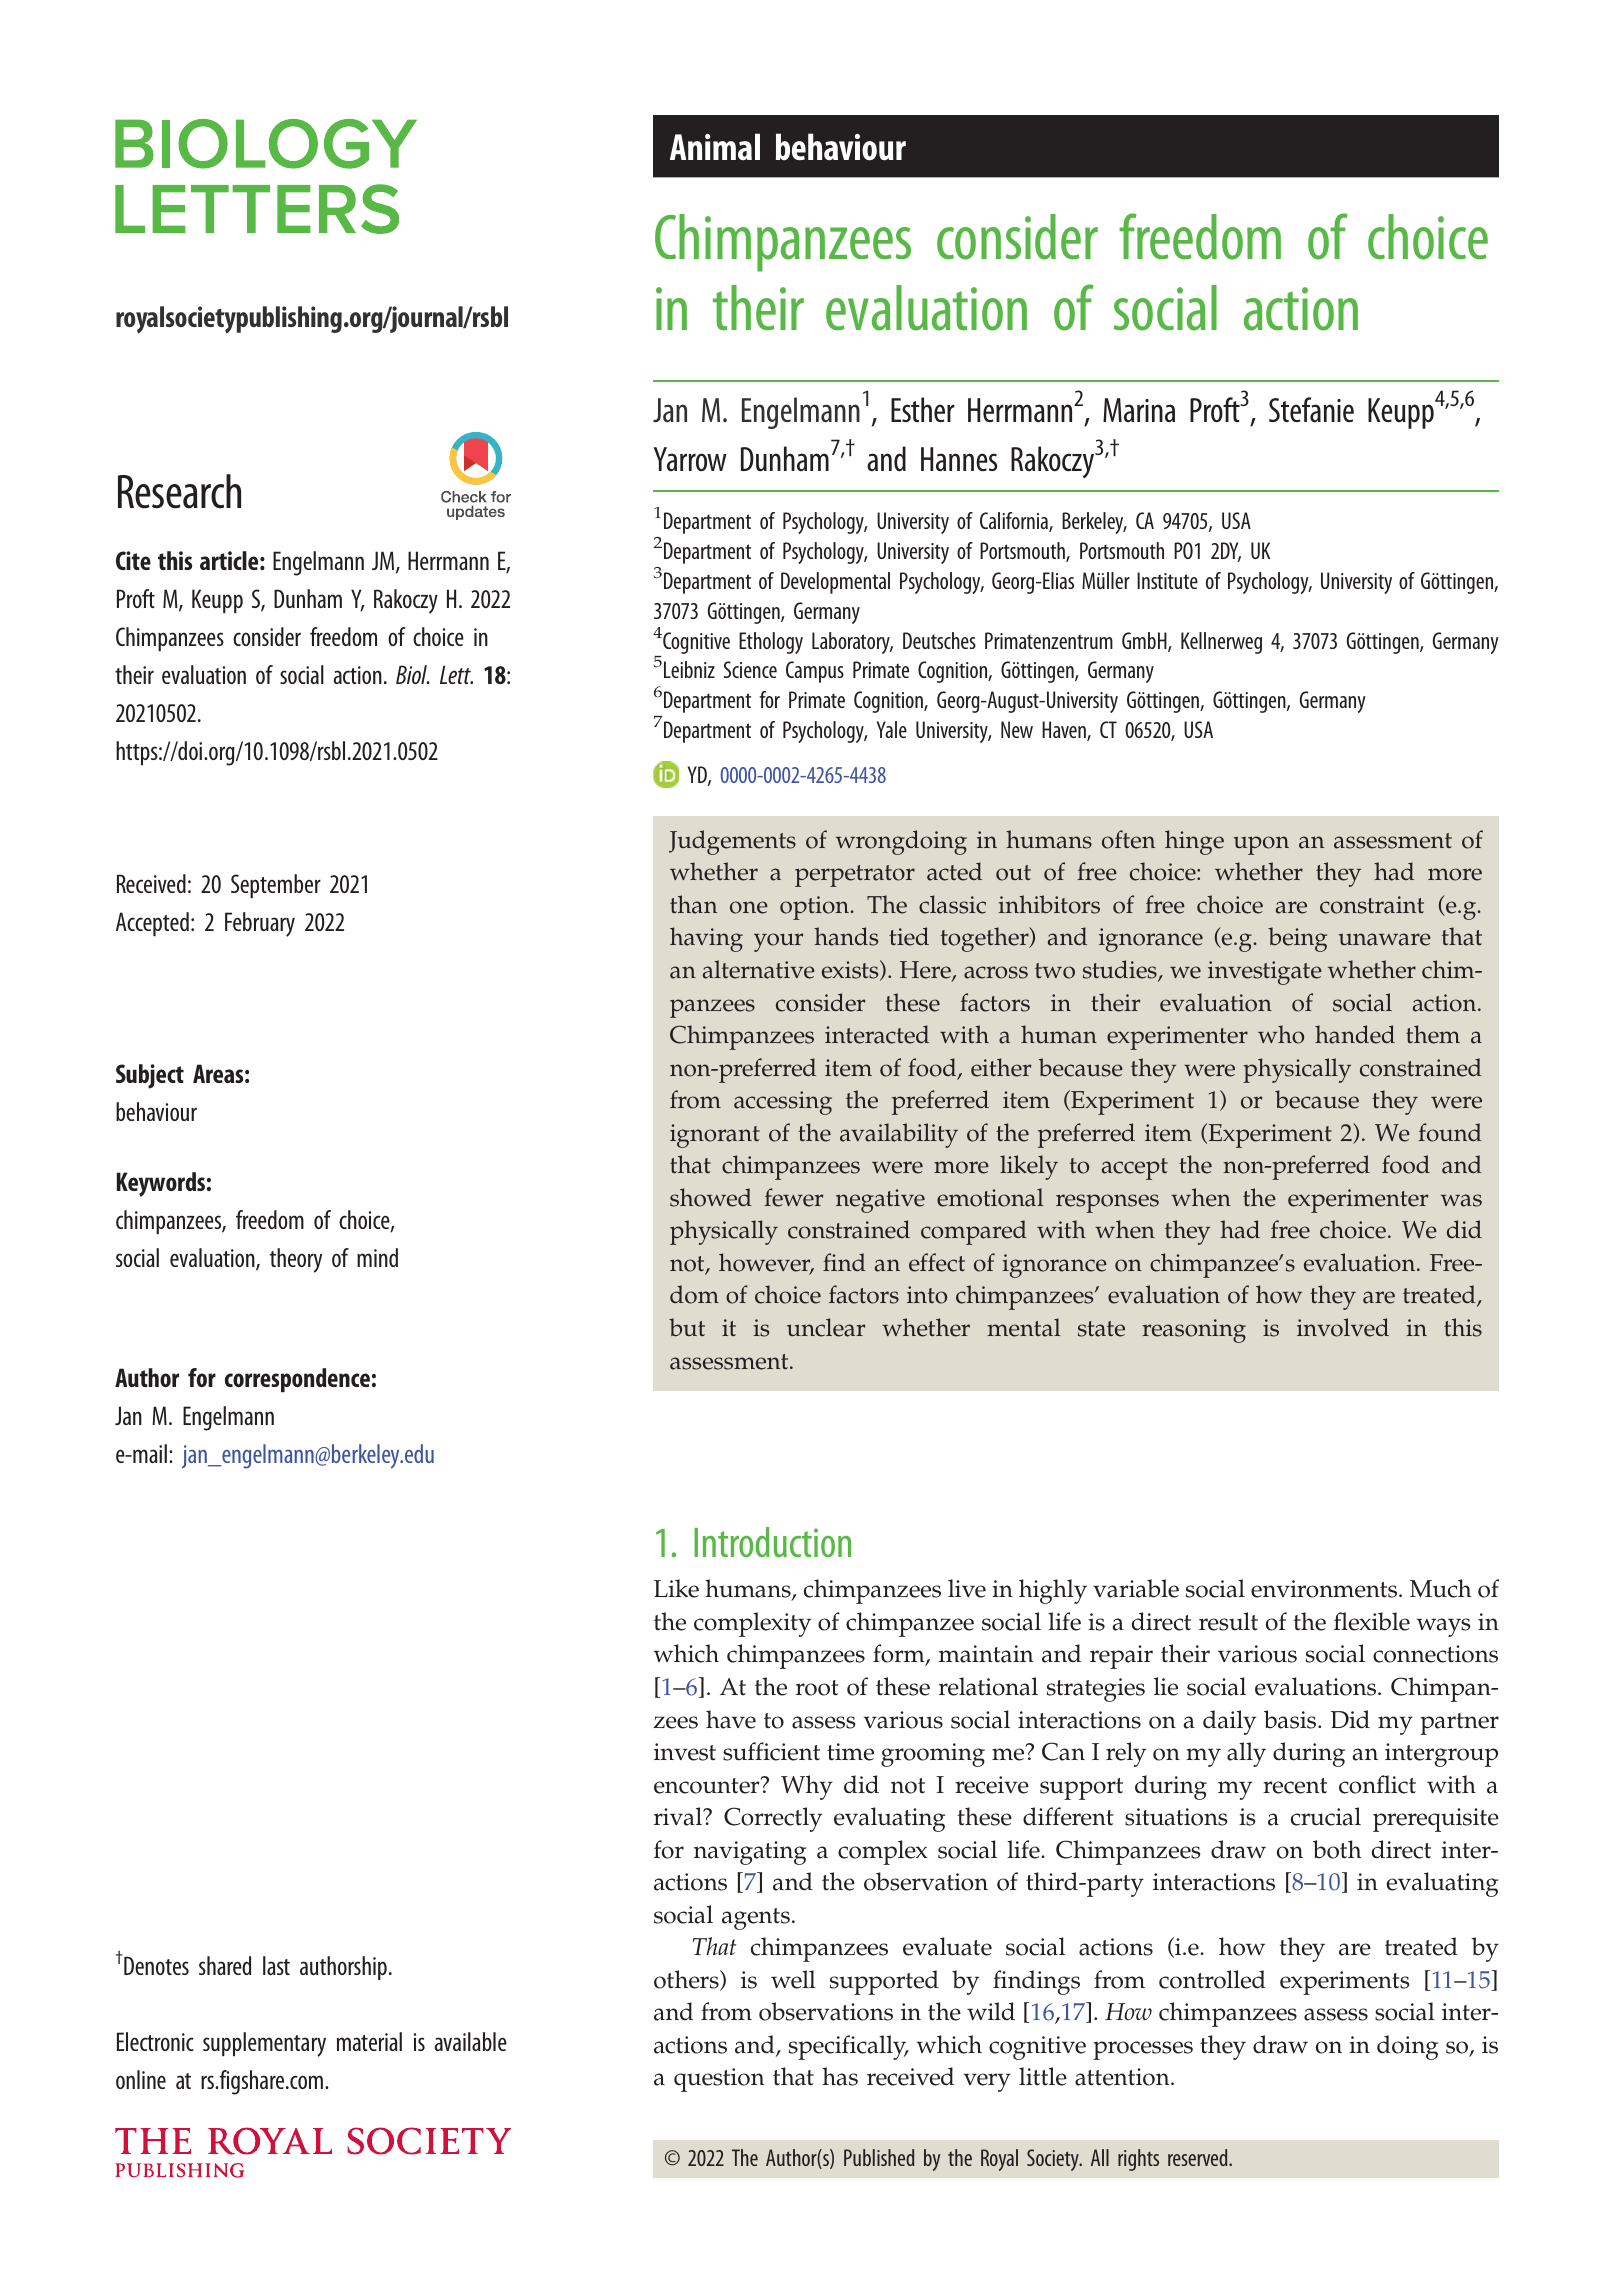 The width and height of the screenshot is (1614, 2283). Describe the element at coordinates (1167, 580) in the screenshot. I see `Institute` at that location.
